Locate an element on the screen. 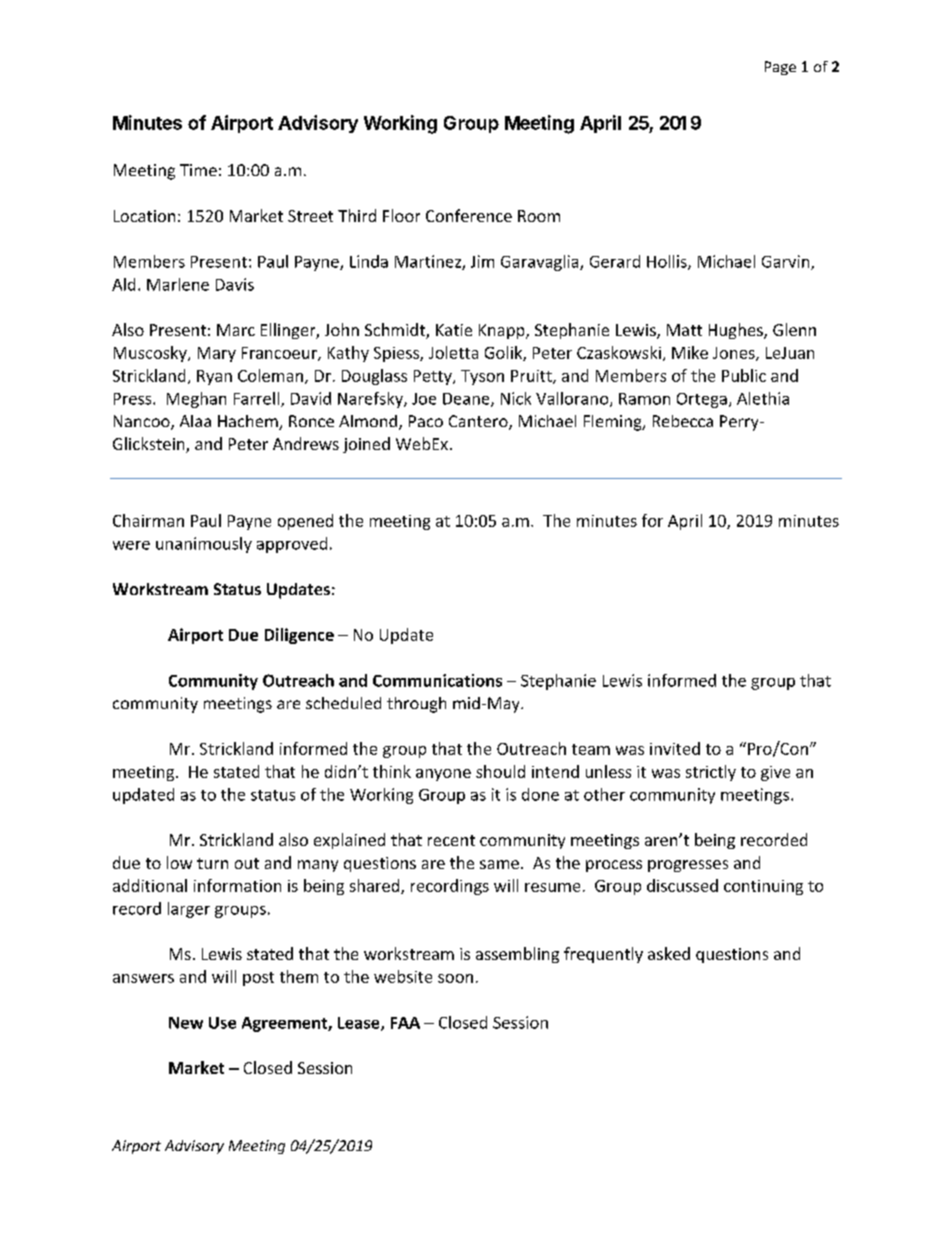 This screenshot has height=1233, width=952. Time is located at coordinates (198, 170).
